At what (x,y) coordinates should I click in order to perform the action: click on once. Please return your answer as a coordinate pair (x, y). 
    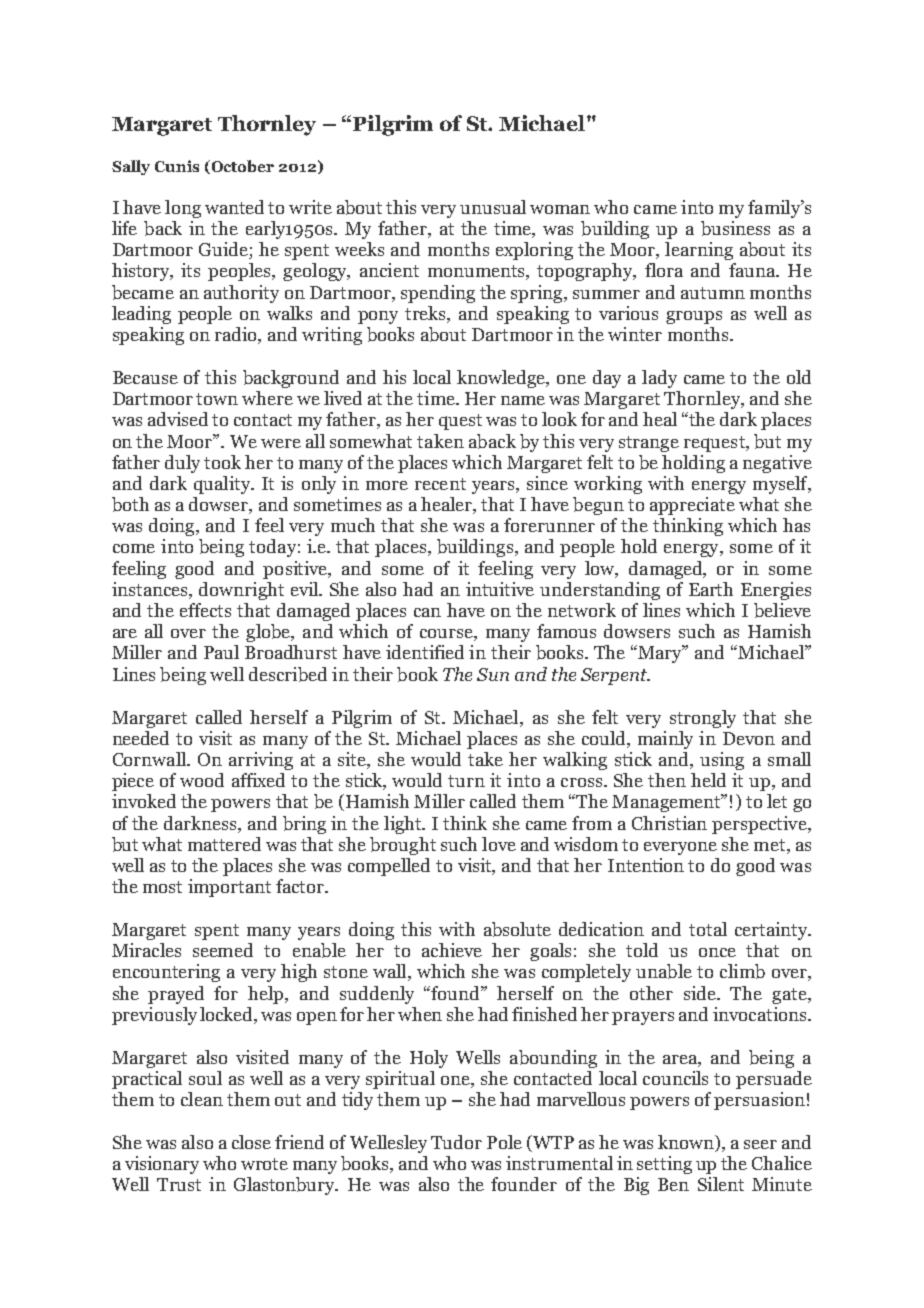
    Looking at the image, I should click on (717, 952).
